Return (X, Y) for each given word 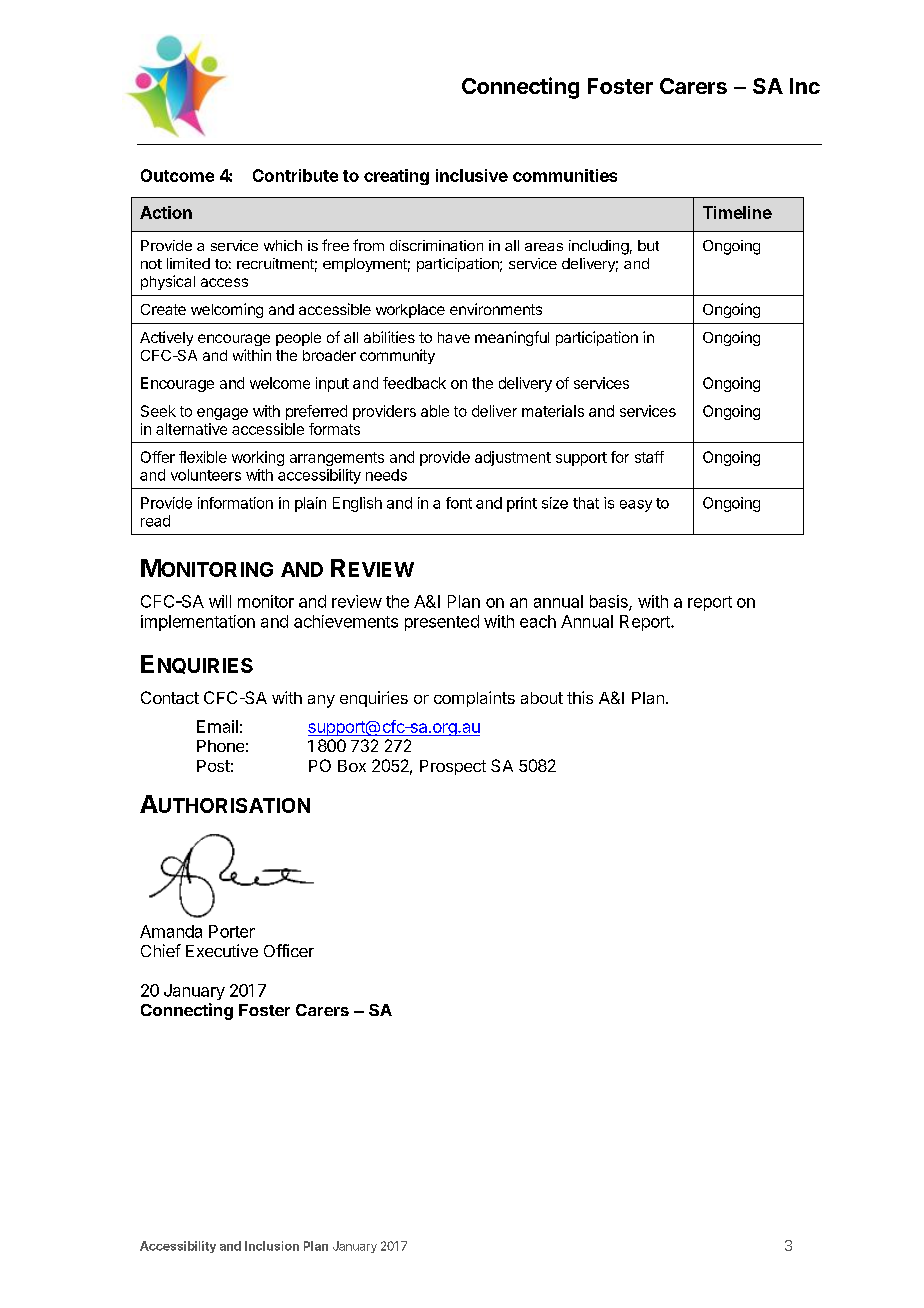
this (580, 697)
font (459, 503)
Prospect (453, 767)
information (235, 503)
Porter (232, 931)
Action (166, 212)
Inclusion (272, 1246)
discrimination (436, 245)
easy (636, 506)
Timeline (737, 212)
